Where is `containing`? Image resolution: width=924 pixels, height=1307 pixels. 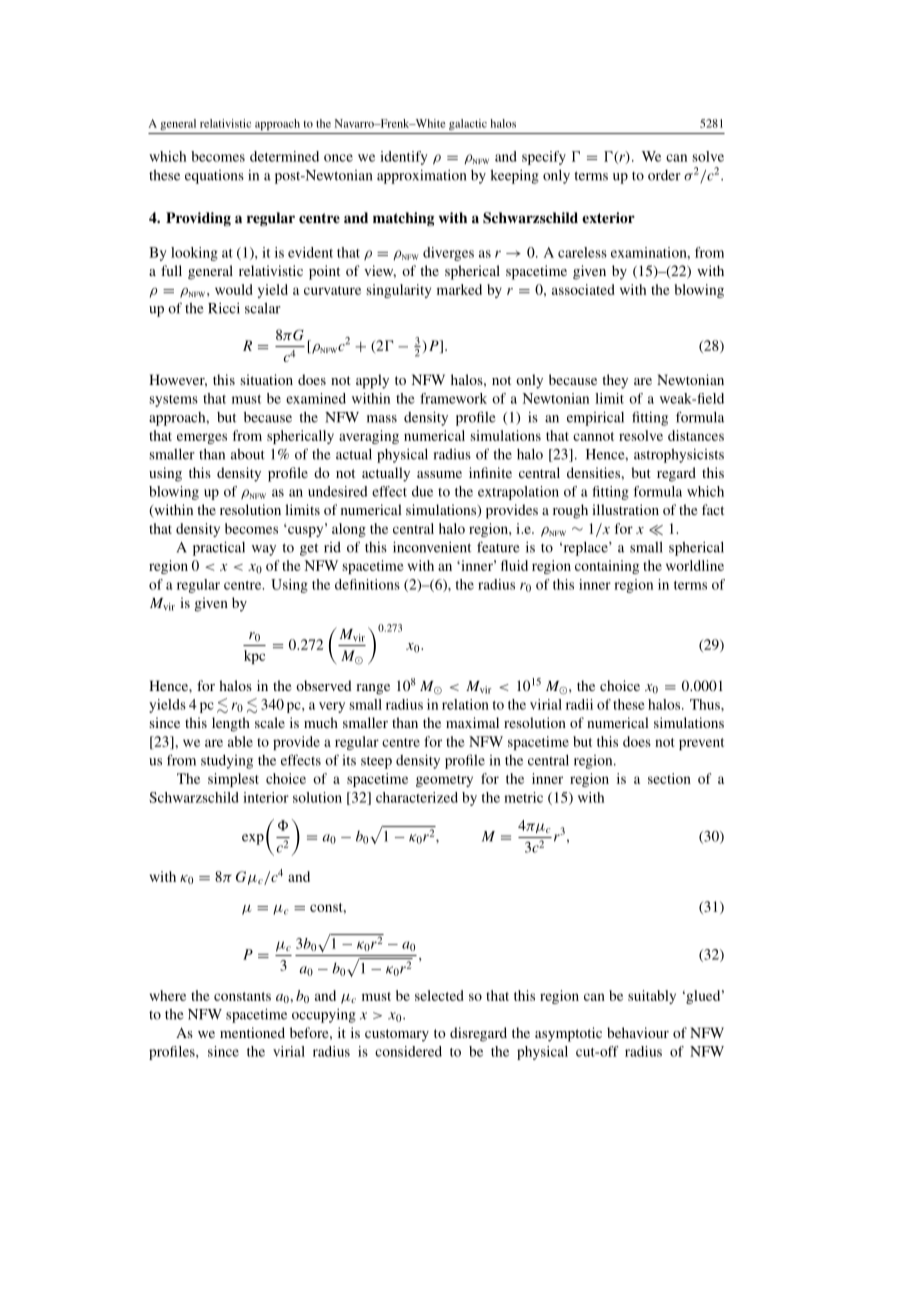
containing is located at coordinates (607, 567).
